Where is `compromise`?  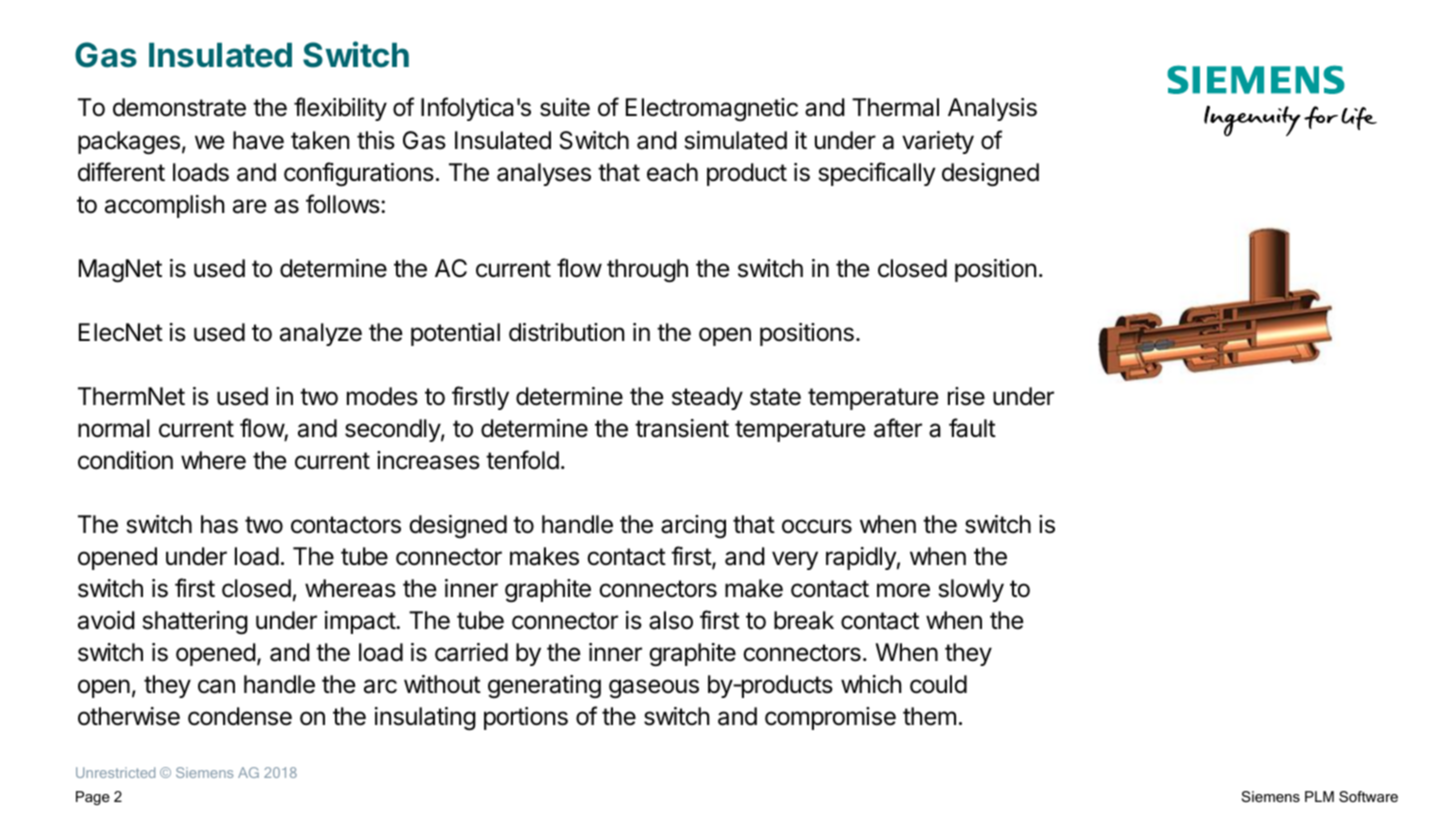
compromise is located at coordinates (830, 718).
